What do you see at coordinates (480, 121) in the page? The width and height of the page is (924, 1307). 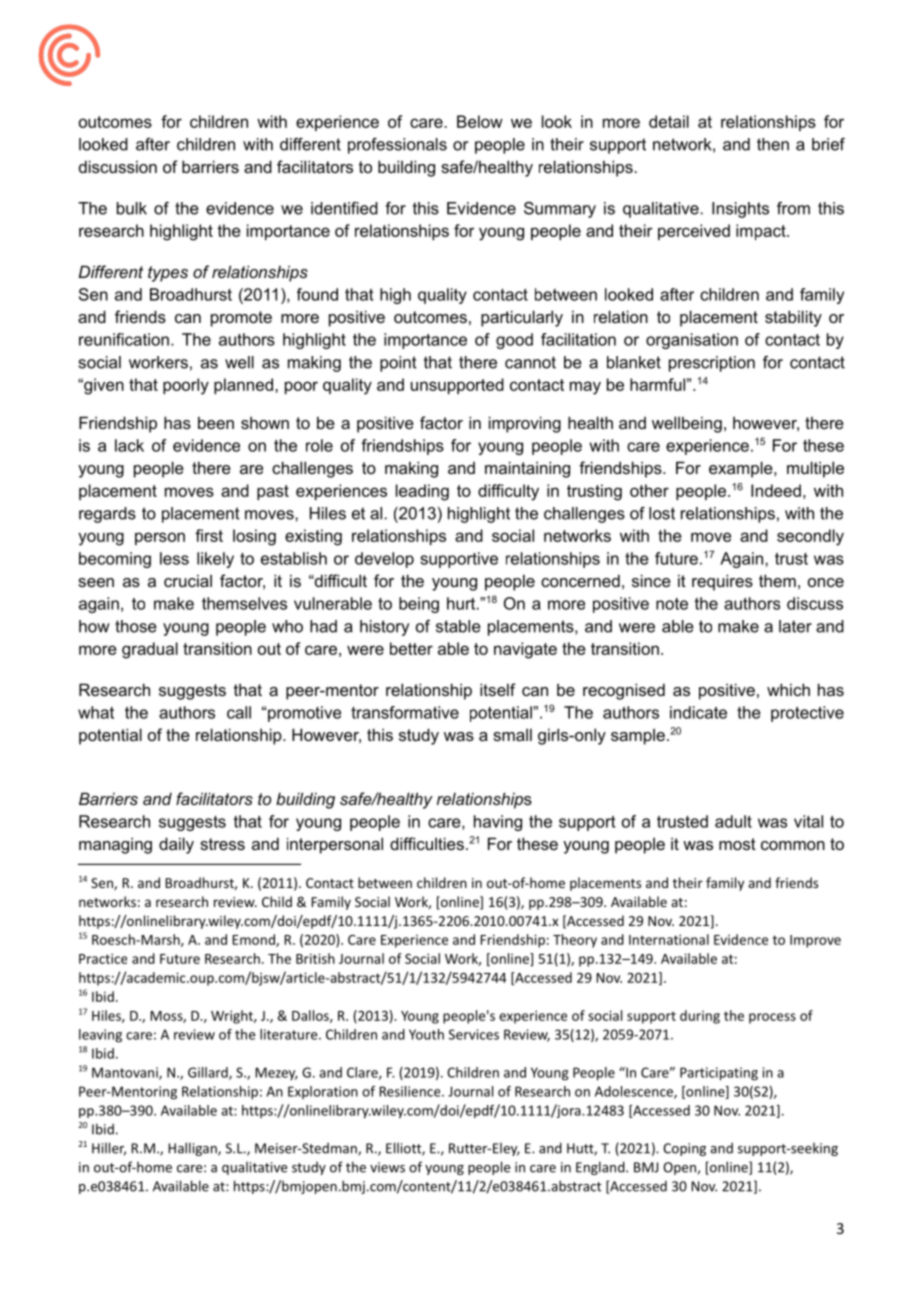 I see `Below` at bounding box center [480, 121].
